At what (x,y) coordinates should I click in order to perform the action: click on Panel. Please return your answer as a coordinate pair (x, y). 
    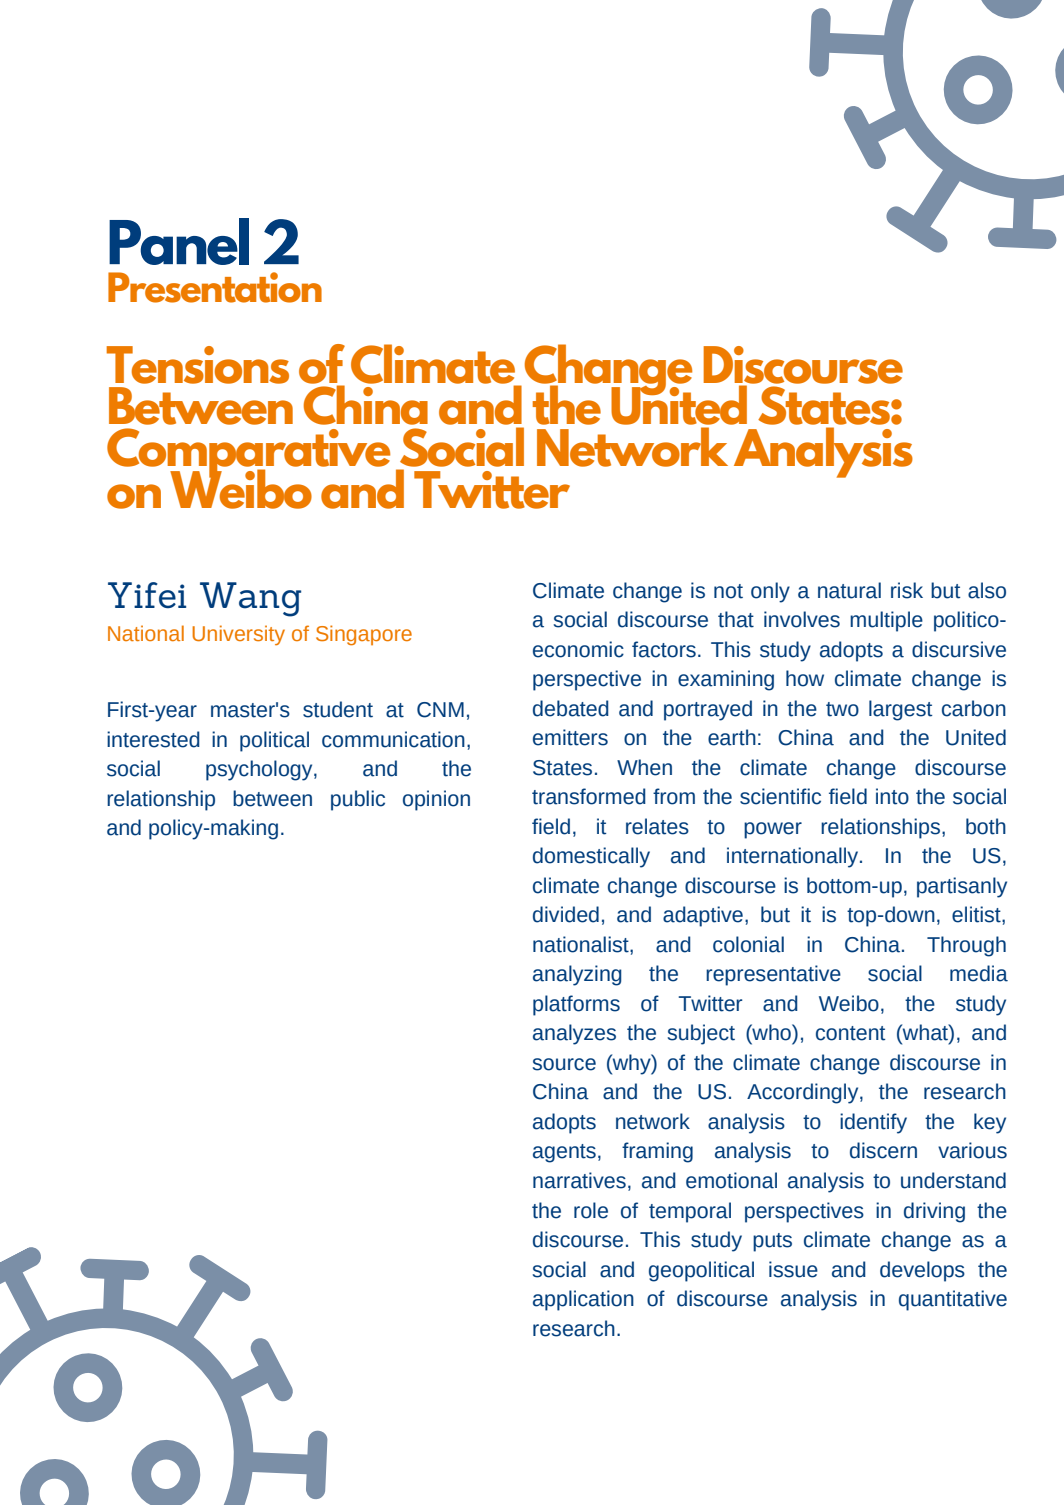
    Looking at the image, I should click on (179, 241).
